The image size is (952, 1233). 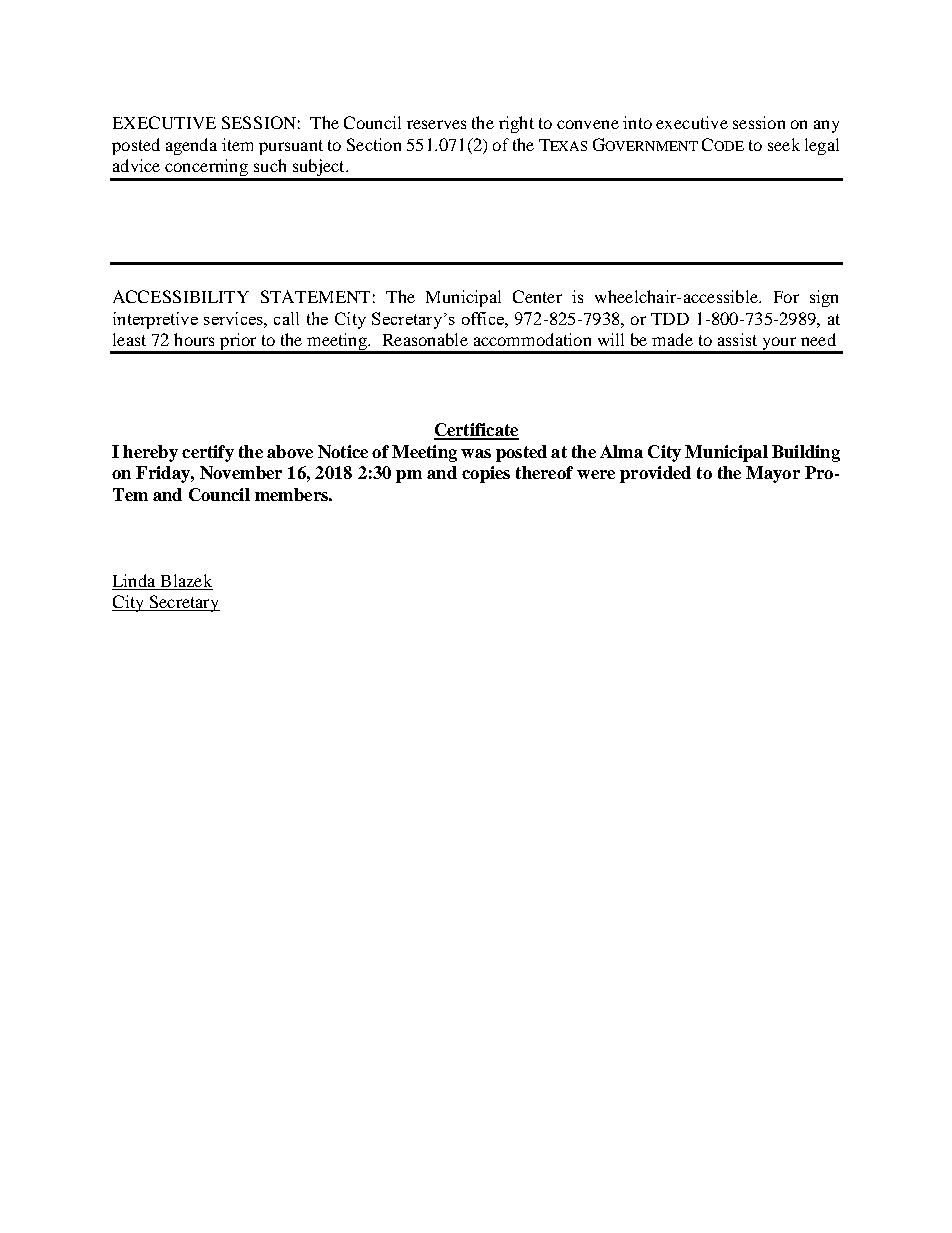 I want to click on assist, so click(x=737, y=339).
